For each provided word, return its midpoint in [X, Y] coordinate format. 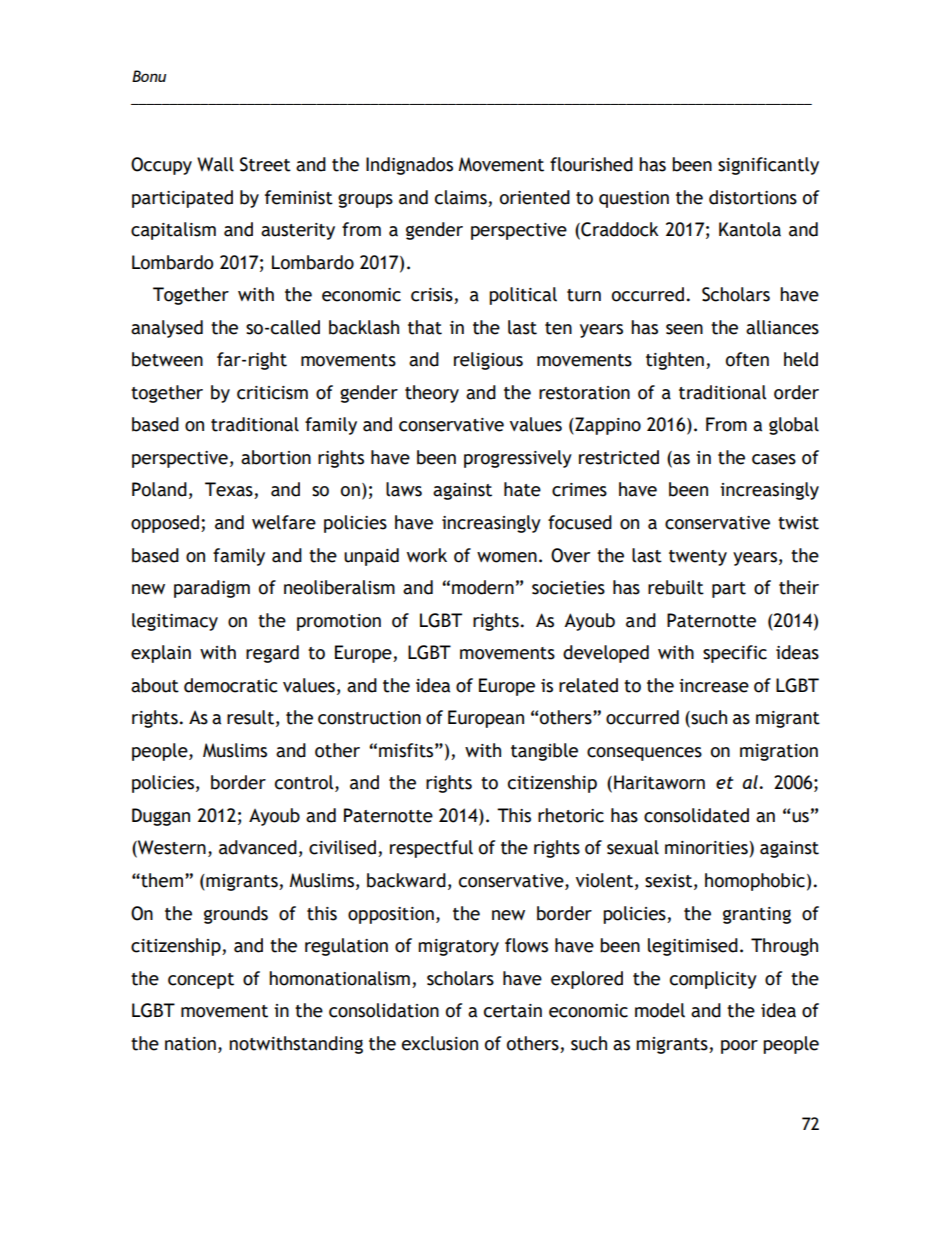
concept [201, 981]
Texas [230, 490]
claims [461, 197]
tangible [544, 752]
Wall [215, 164]
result [250, 717]
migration [779, 752]
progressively [518, 459]
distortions [753, 197]
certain [513, 1011]
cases [774, 459]
